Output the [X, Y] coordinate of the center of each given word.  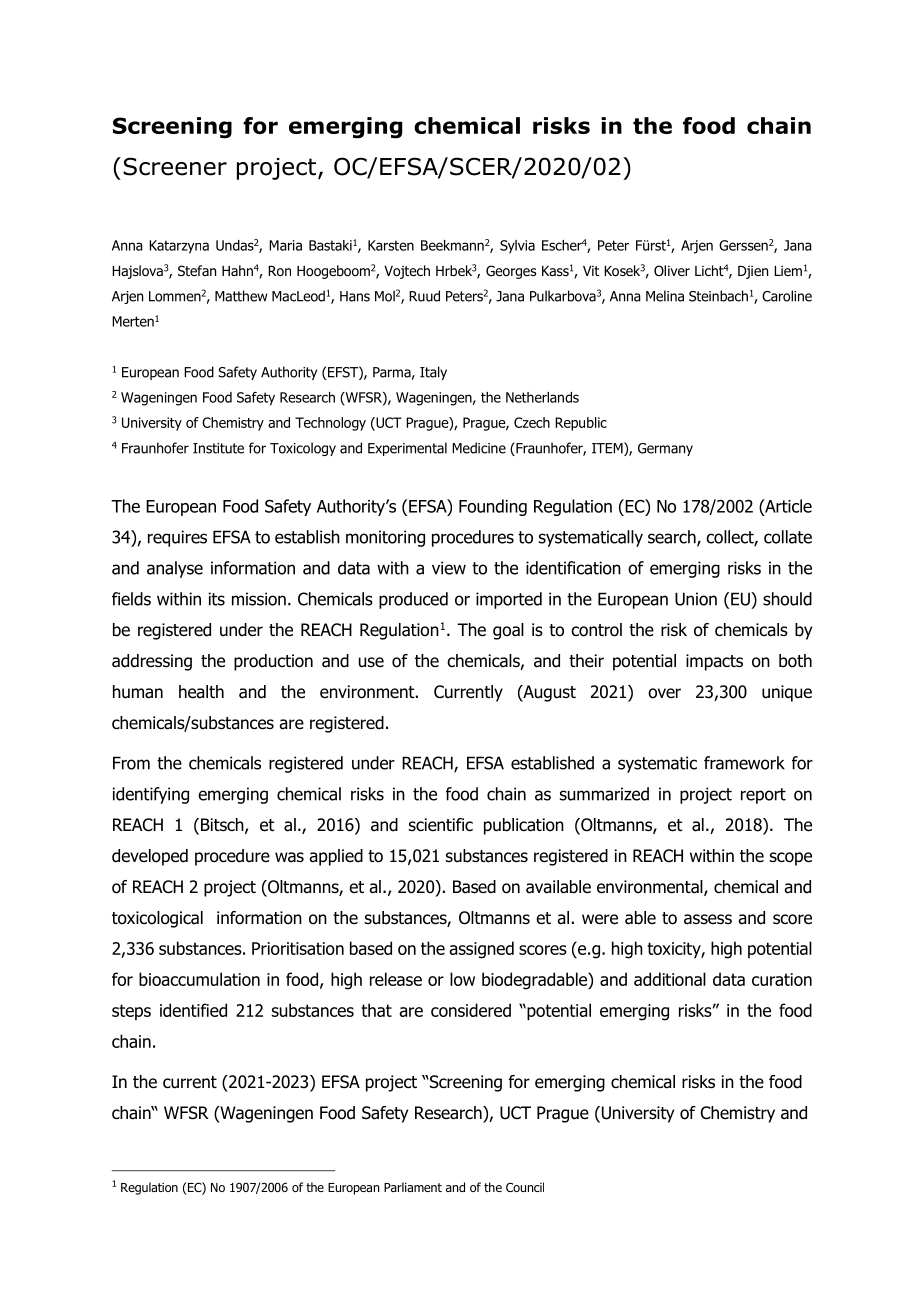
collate [788, 537]
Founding [493, 507]
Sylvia [517, 247]
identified [193, 1010]
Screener [175, 166]
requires [177, 538]
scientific [441, 824]
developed [150, 857]
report [763, 796]
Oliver [672, 270]
